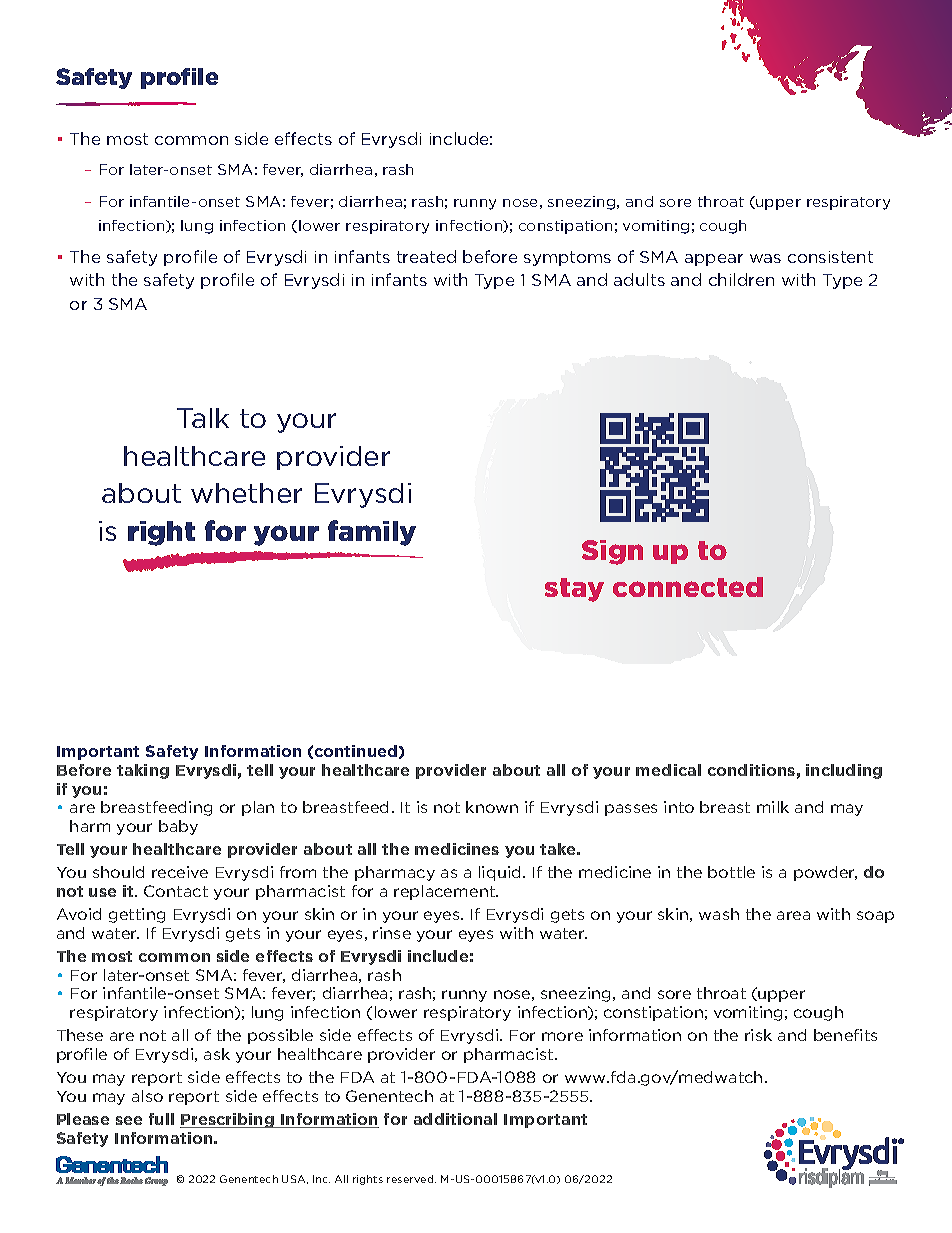  What do you see at coordinates (492, 807) in the image?
I see `known` at bounding box center [492, 807].
